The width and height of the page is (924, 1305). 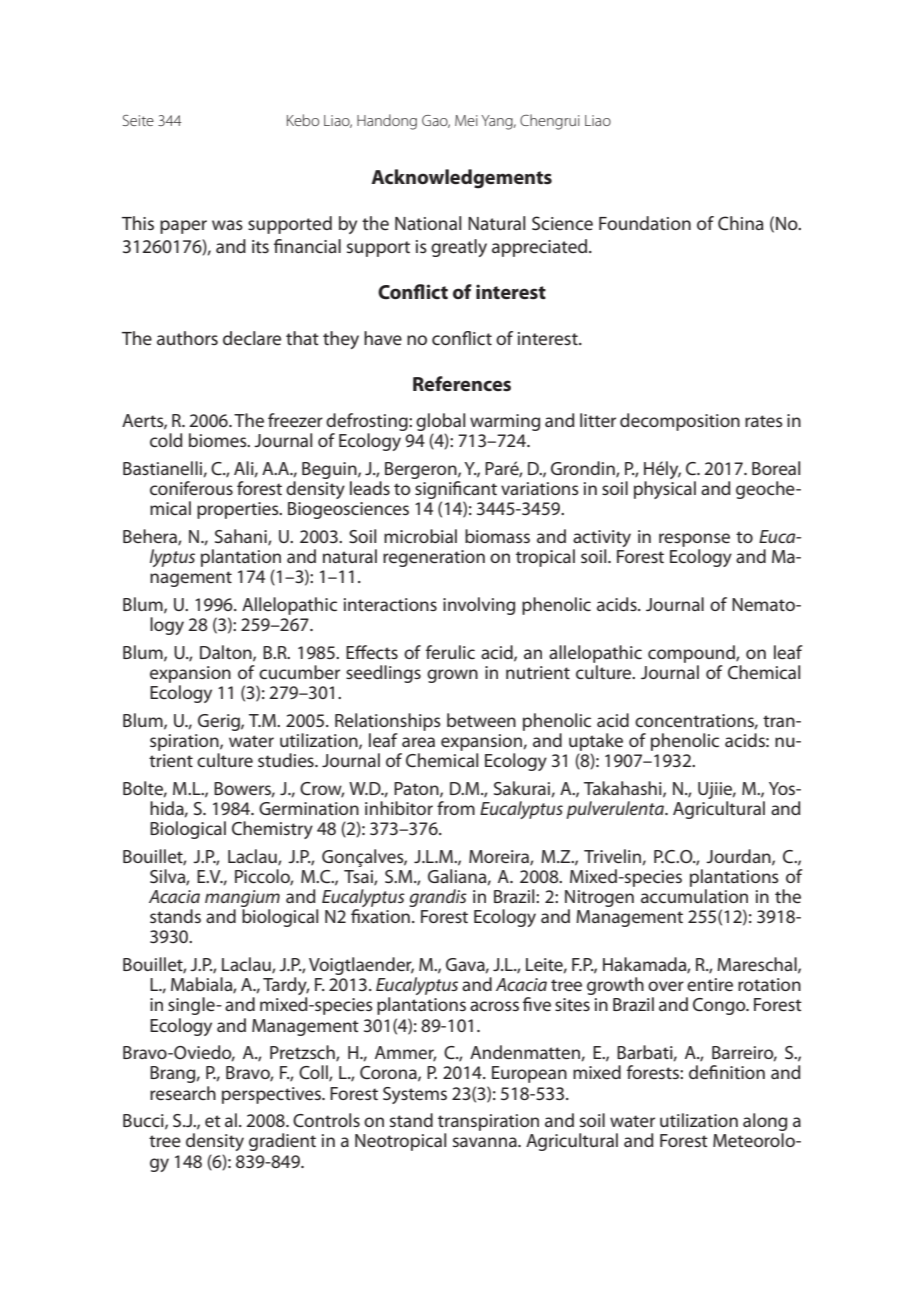 I want to click on Seite, so click(x=138, y=120).
